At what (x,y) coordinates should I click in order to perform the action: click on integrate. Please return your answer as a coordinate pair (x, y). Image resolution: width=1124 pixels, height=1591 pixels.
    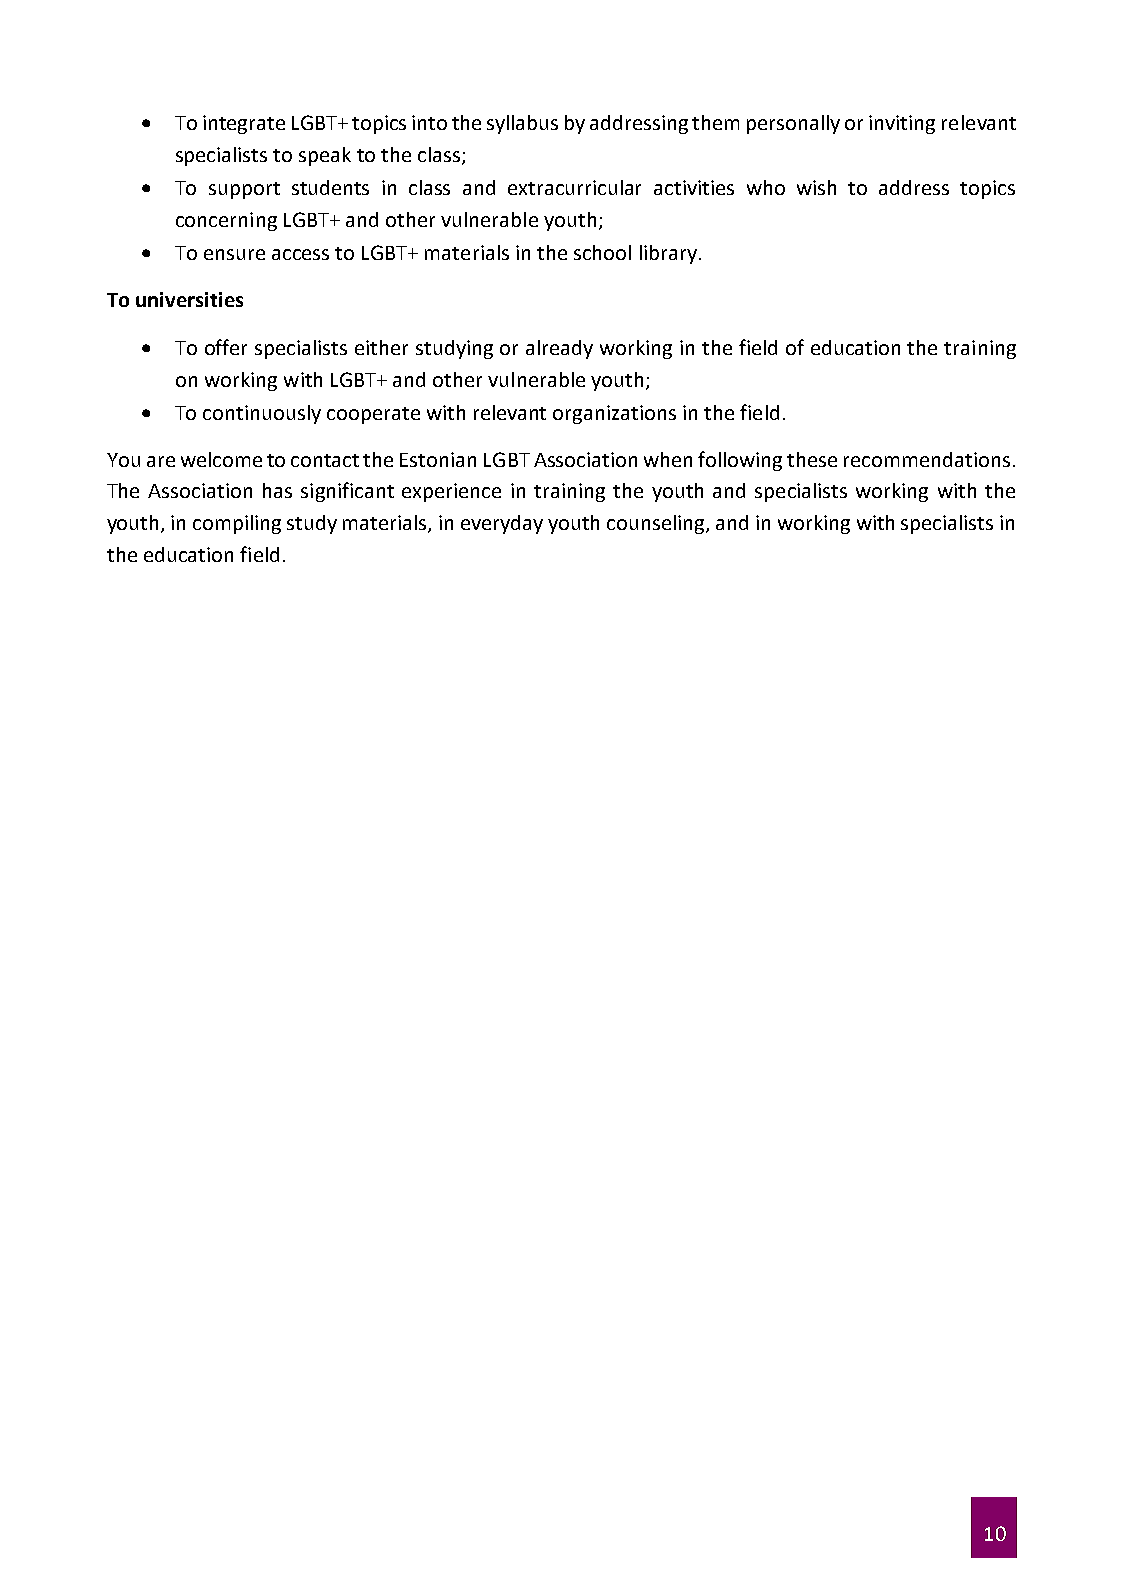
    Looking at the image, I should click on (244, 124).
